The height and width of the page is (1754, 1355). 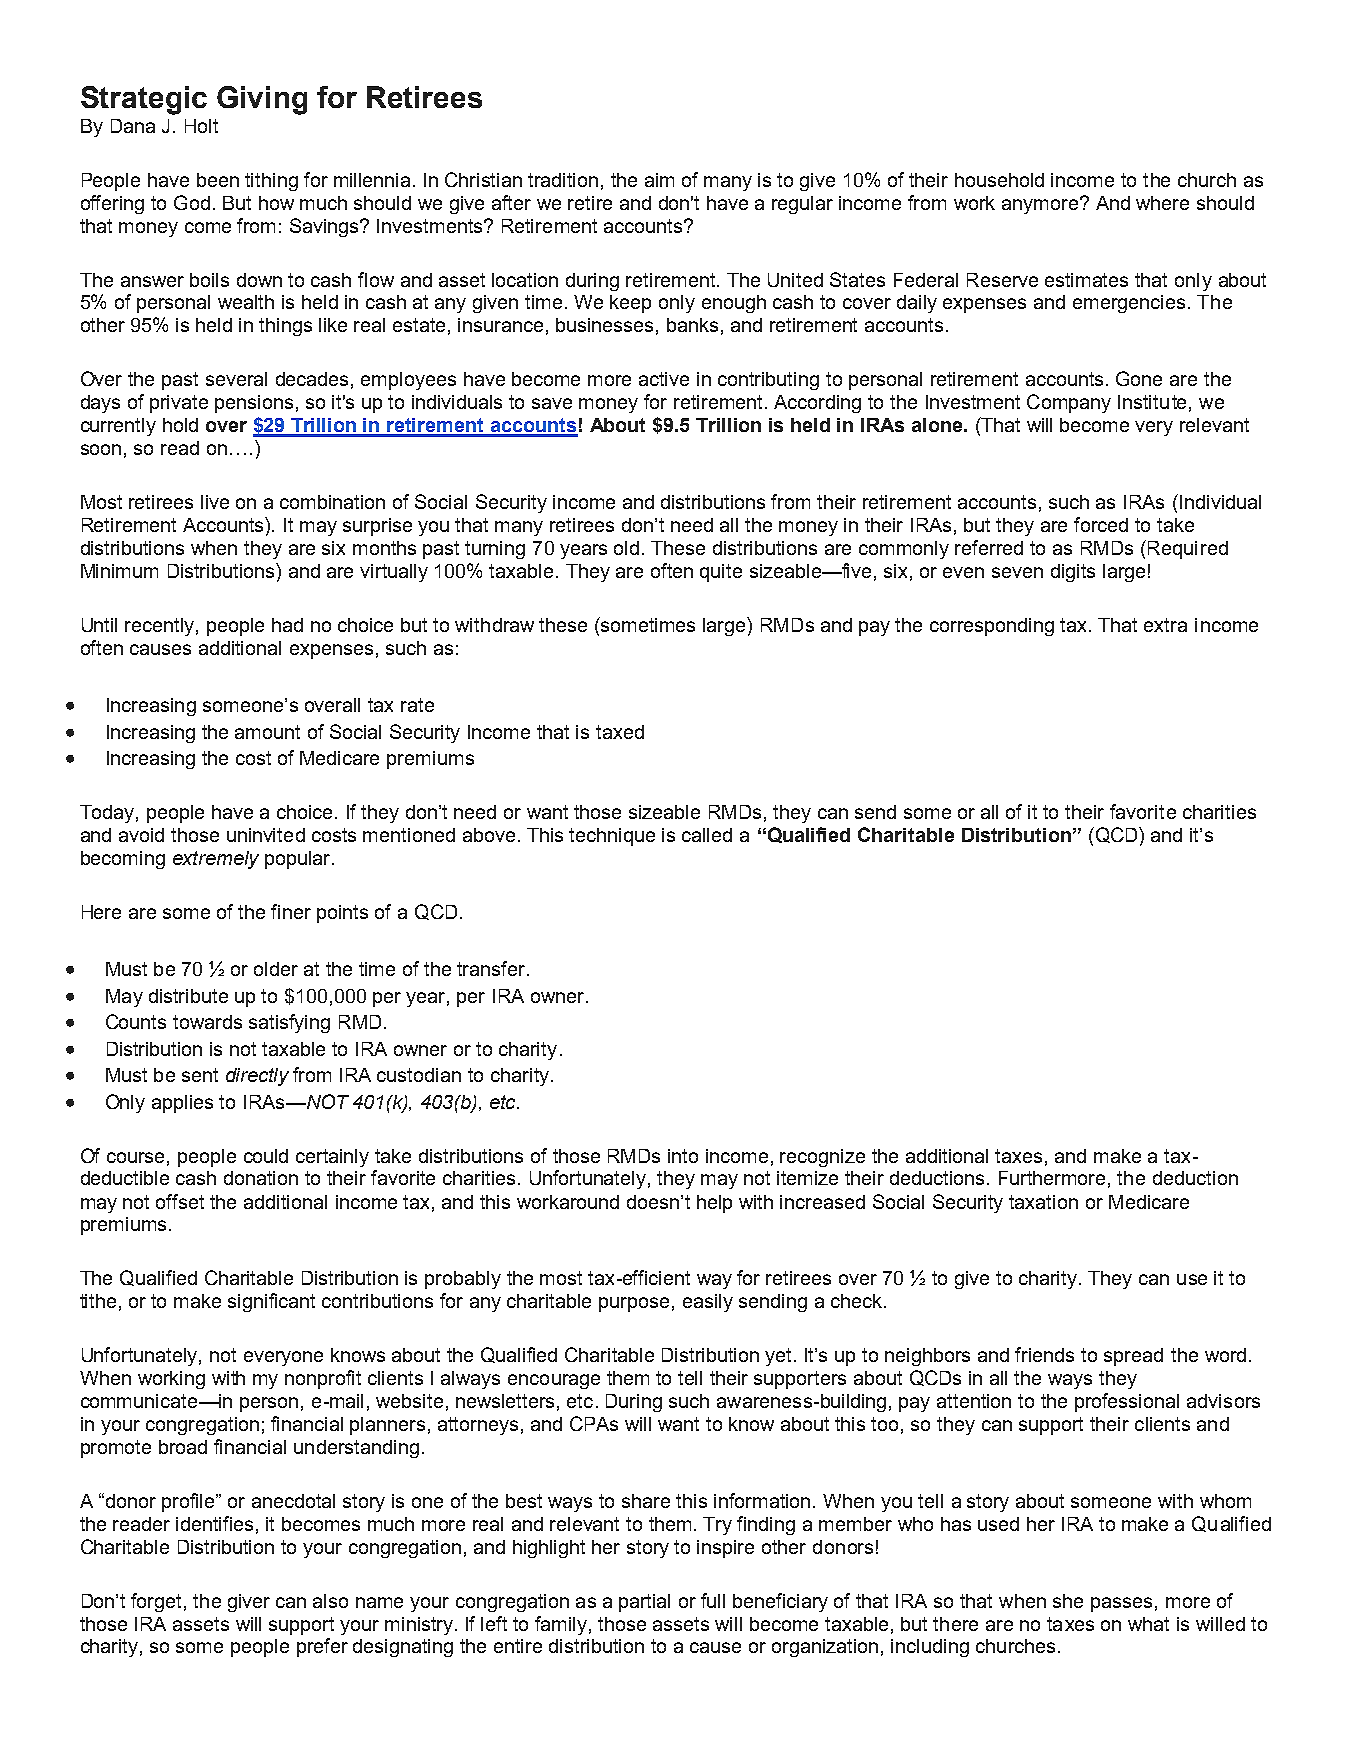 What do you see at coordinates (1086, 280) in the page?
I see `estimates` at bounding box center [1086, 280].
